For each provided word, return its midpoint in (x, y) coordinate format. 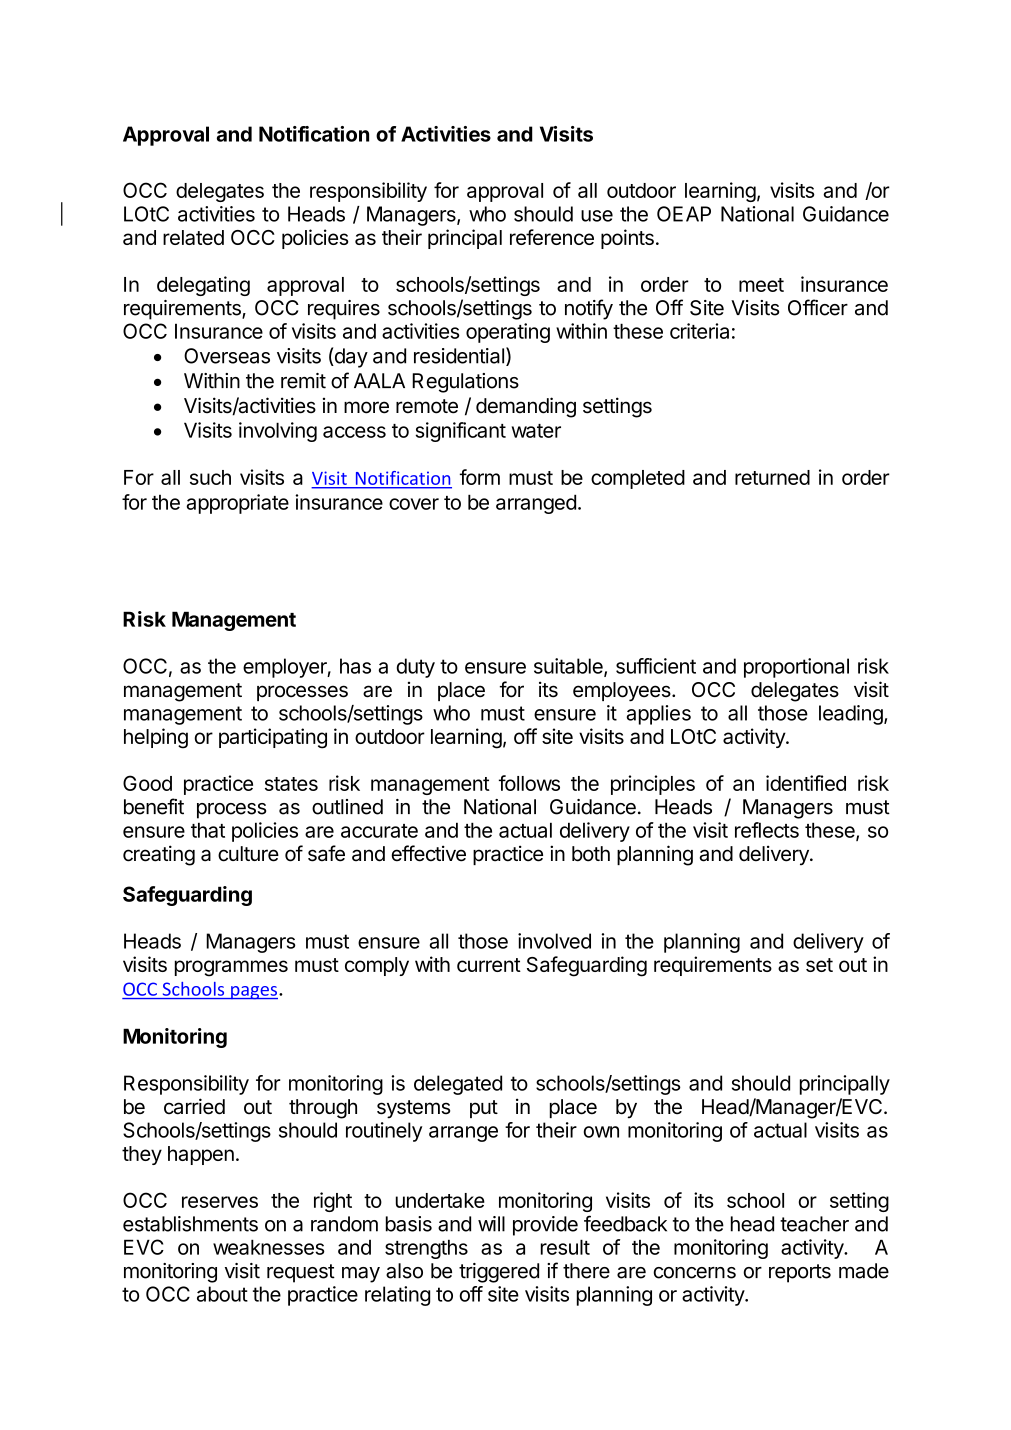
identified (806, 783)
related (193, 237)
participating (273, 738)
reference (552, 237)
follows (529, 783)
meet (761, 285)
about (222, 1294)
